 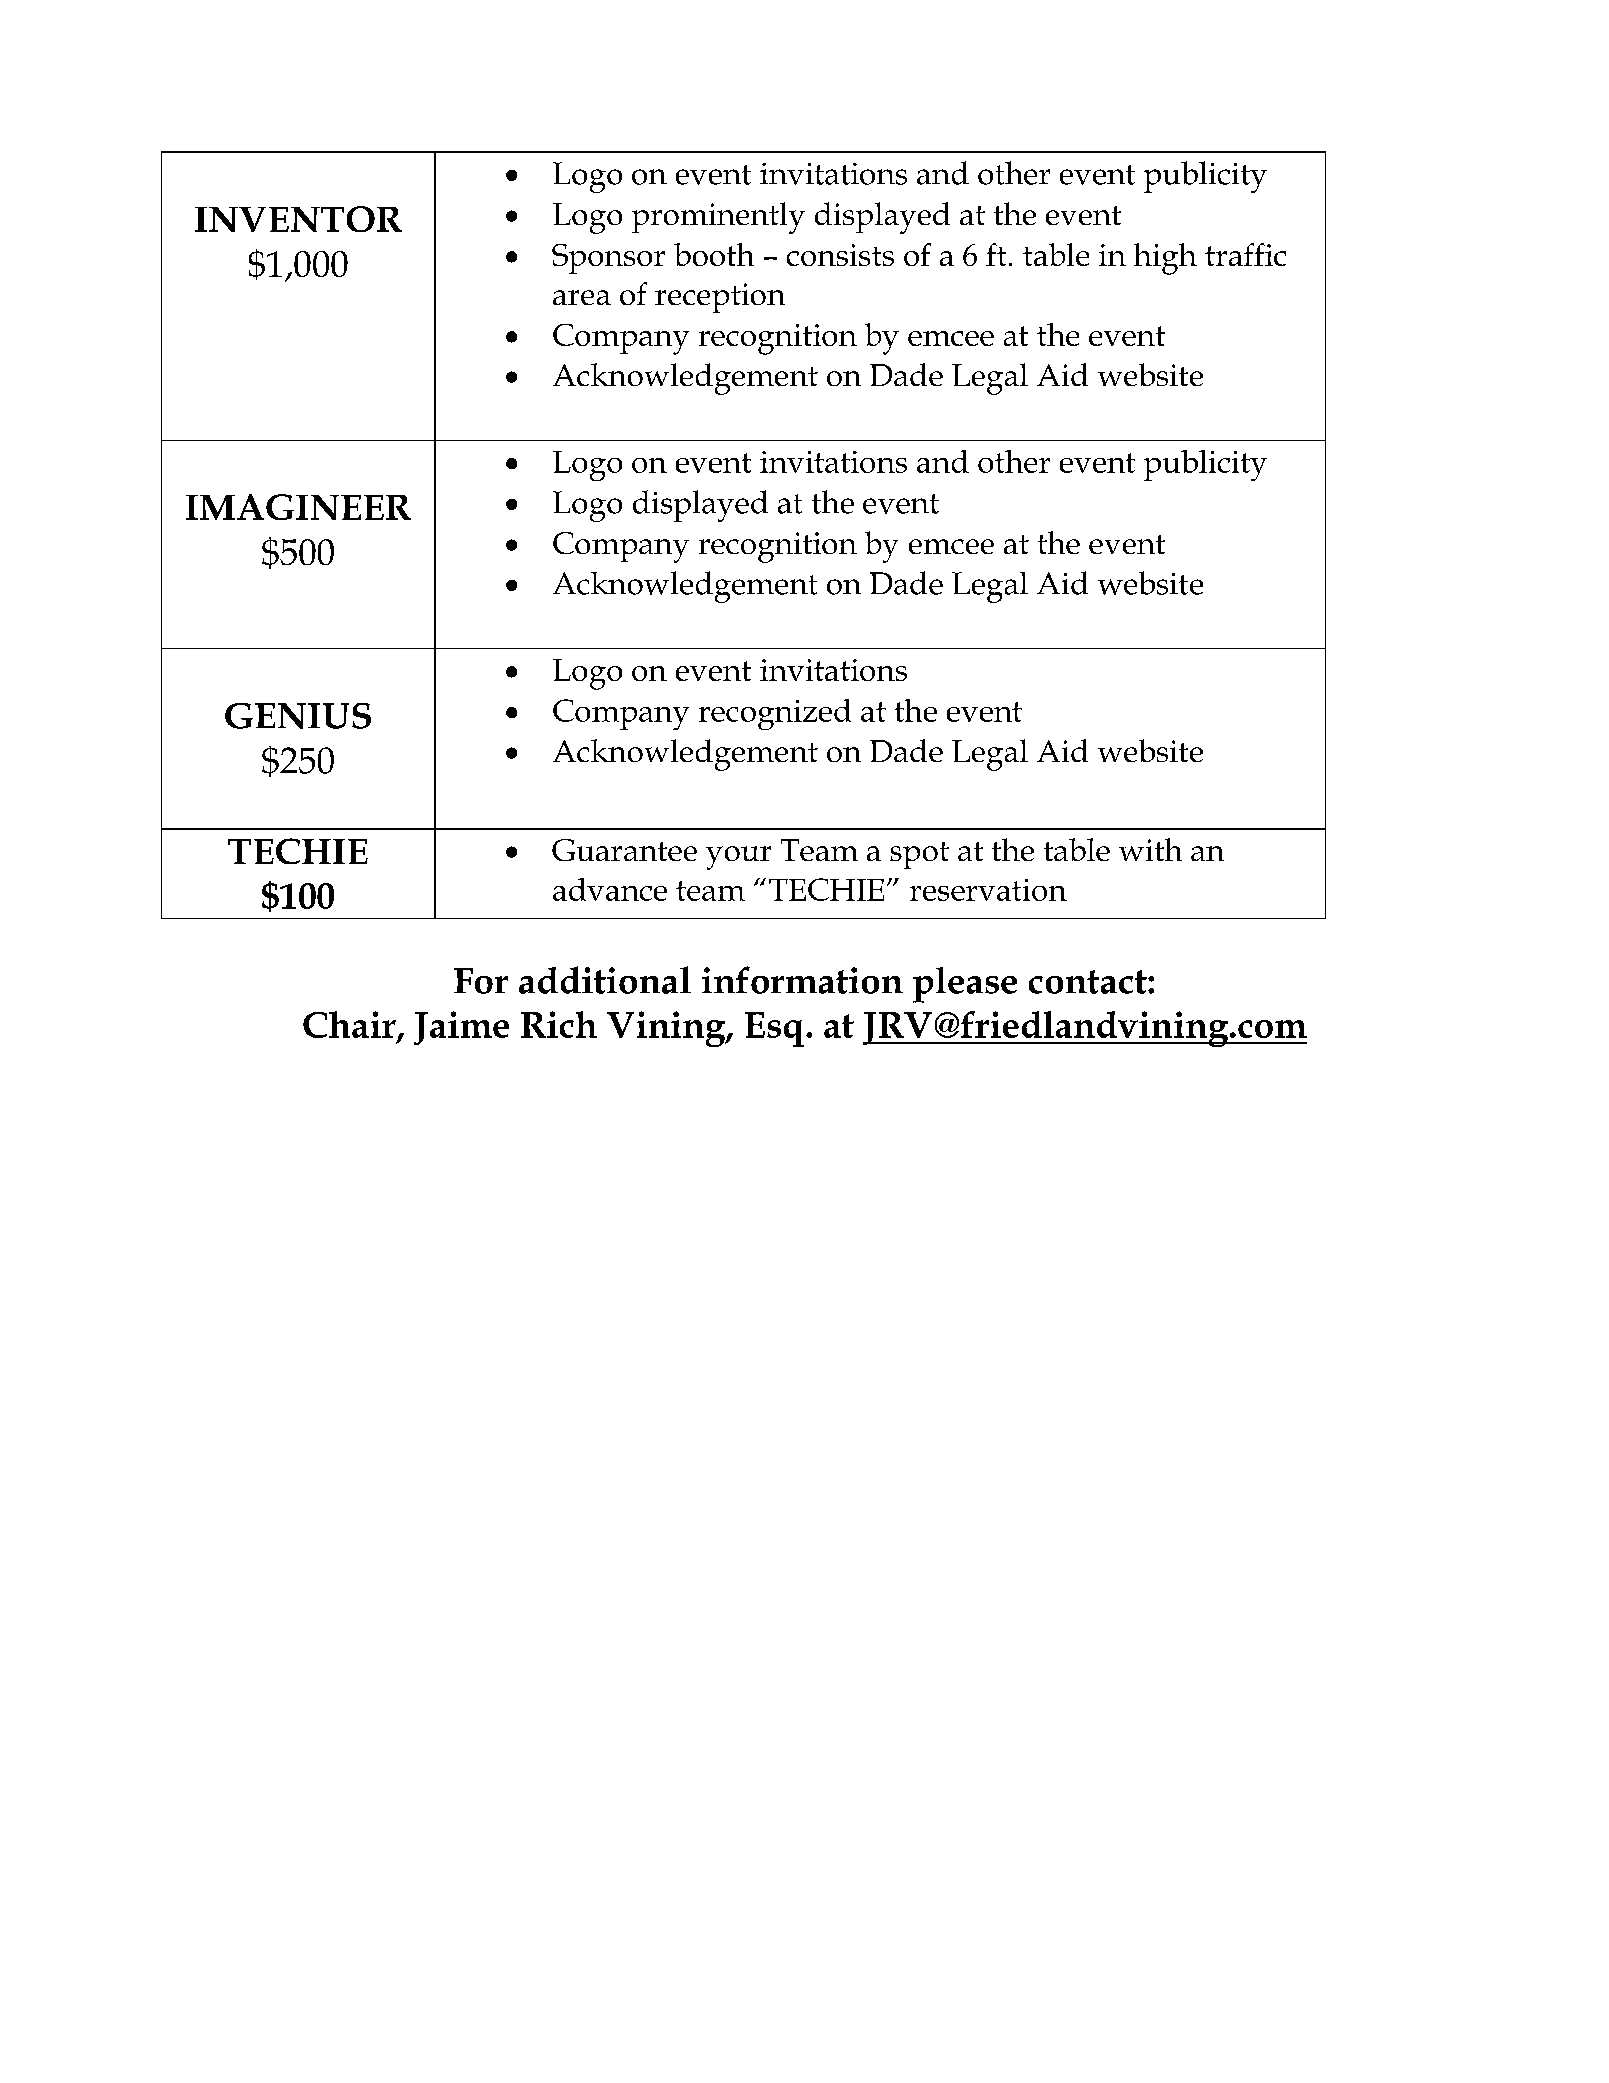 I want to click on Esq, so click(x=774, y=1029).
